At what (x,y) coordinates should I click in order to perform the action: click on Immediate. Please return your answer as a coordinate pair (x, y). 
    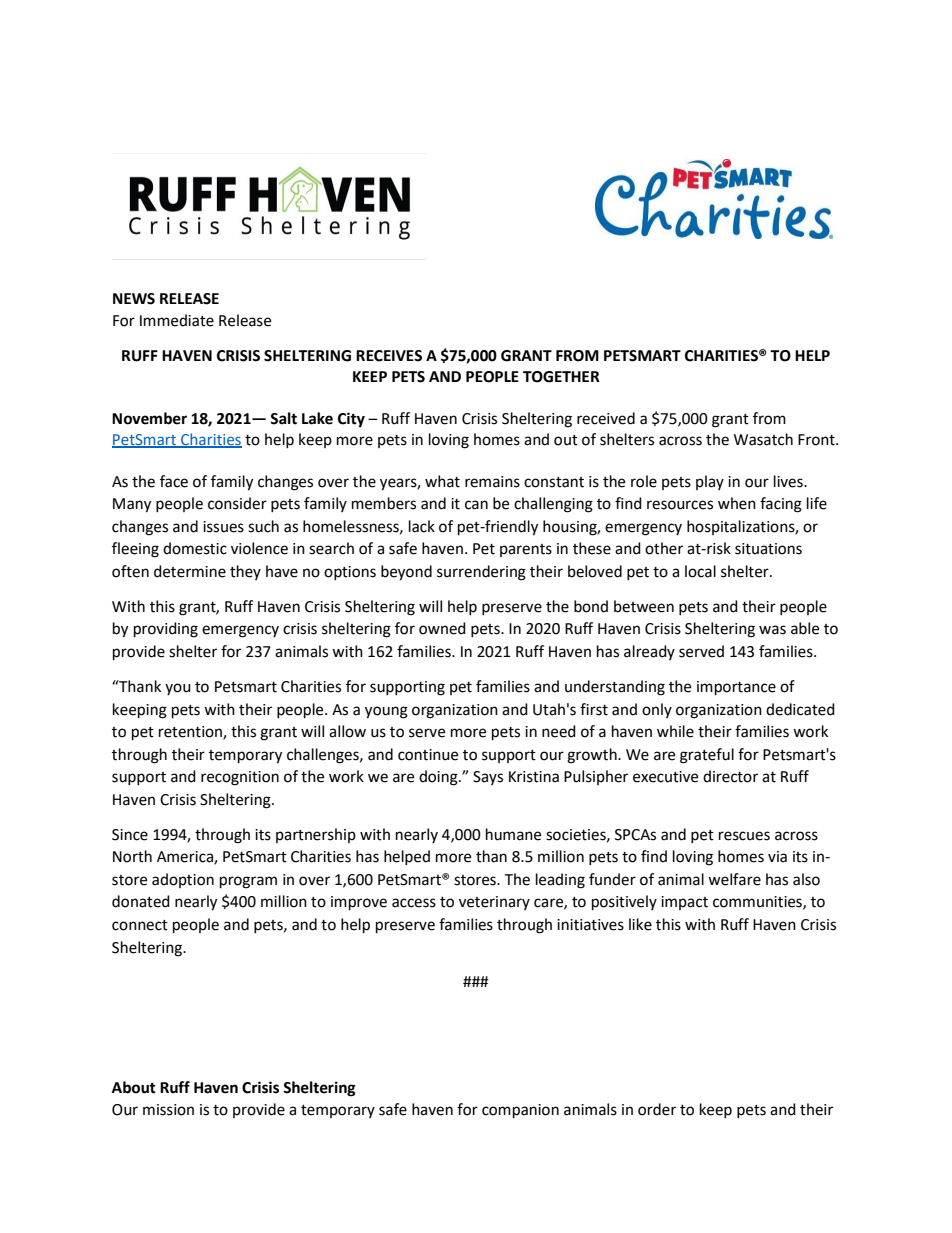
    Looking at the image, I should click on (177, 320).
